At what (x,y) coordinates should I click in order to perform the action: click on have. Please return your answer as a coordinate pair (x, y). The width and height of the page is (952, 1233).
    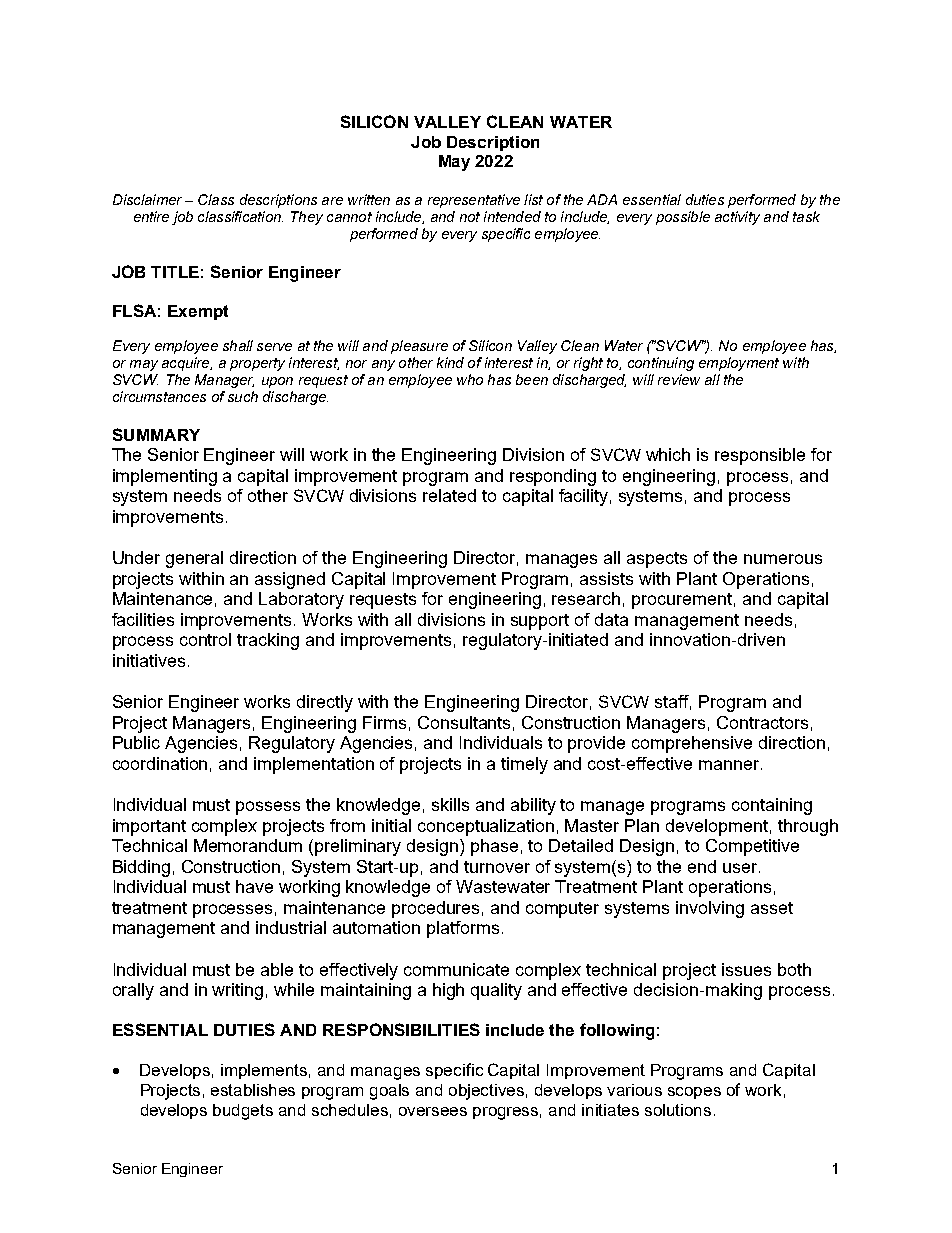
    Looking at the image, I should click on (254, 886).
